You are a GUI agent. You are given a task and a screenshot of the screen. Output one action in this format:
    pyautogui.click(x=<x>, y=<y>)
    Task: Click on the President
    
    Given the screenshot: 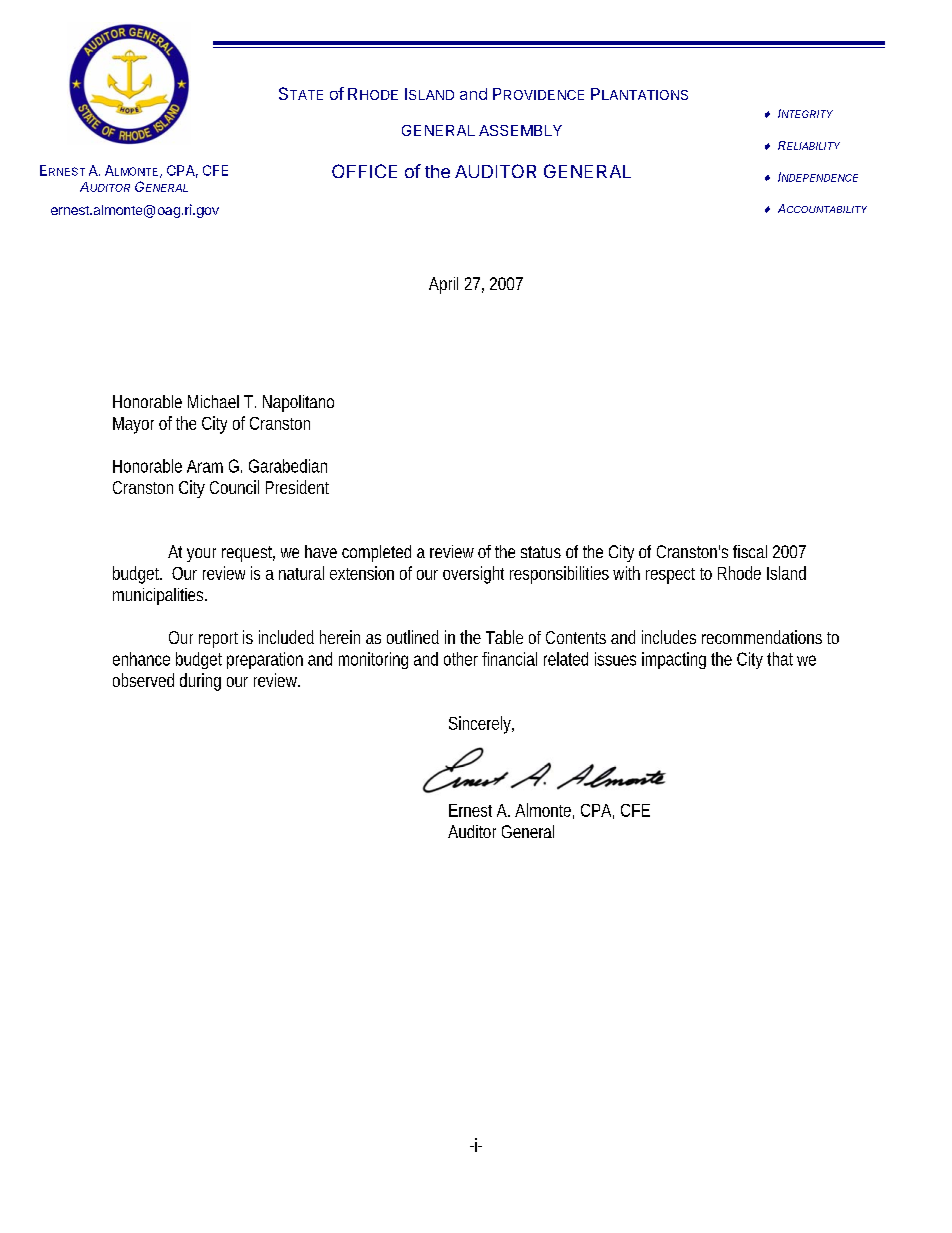 What is the action you would take?
    pyautogui.click(x=297, y=487)
